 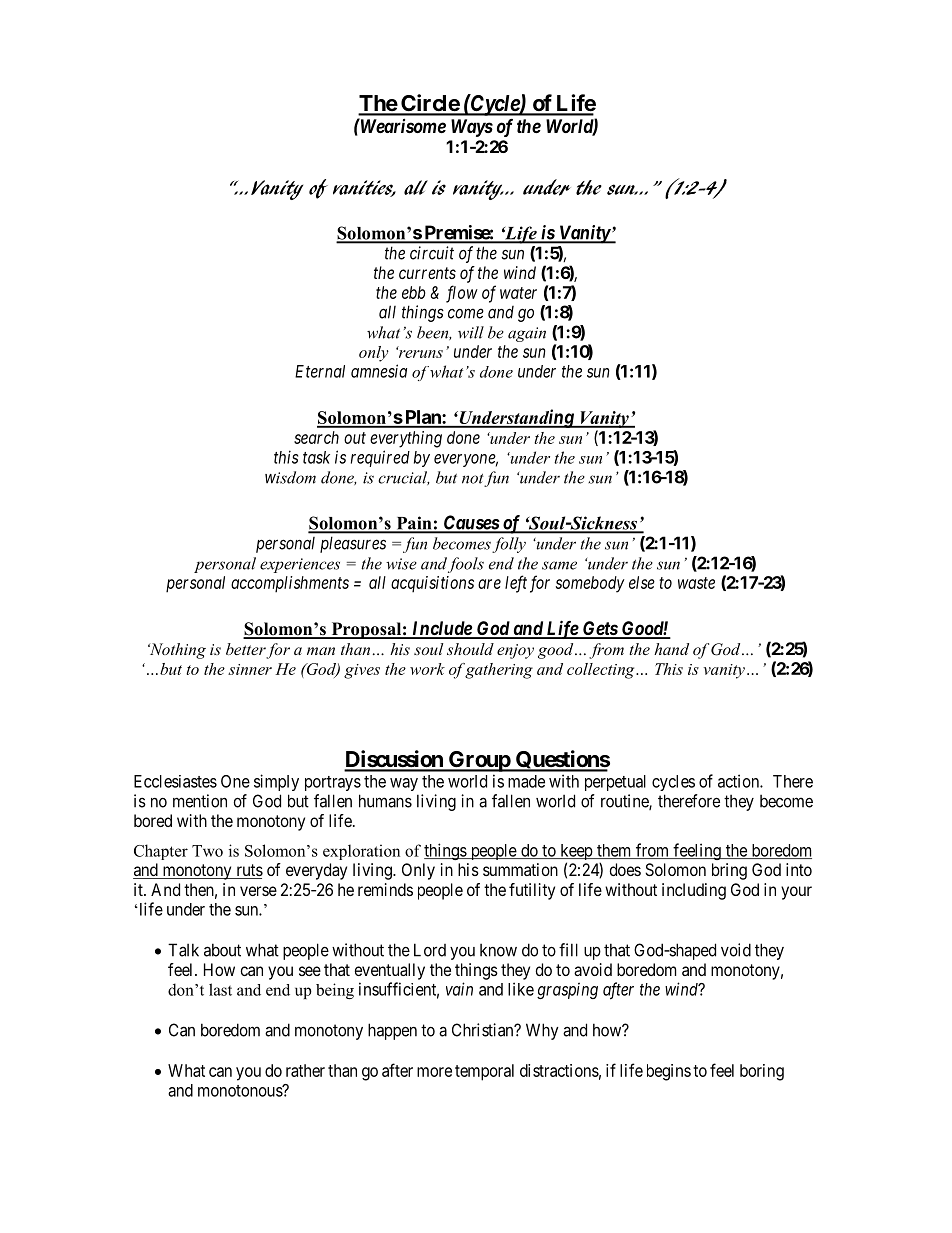 I want to click on temporal, so click(x=484, y=1072).
